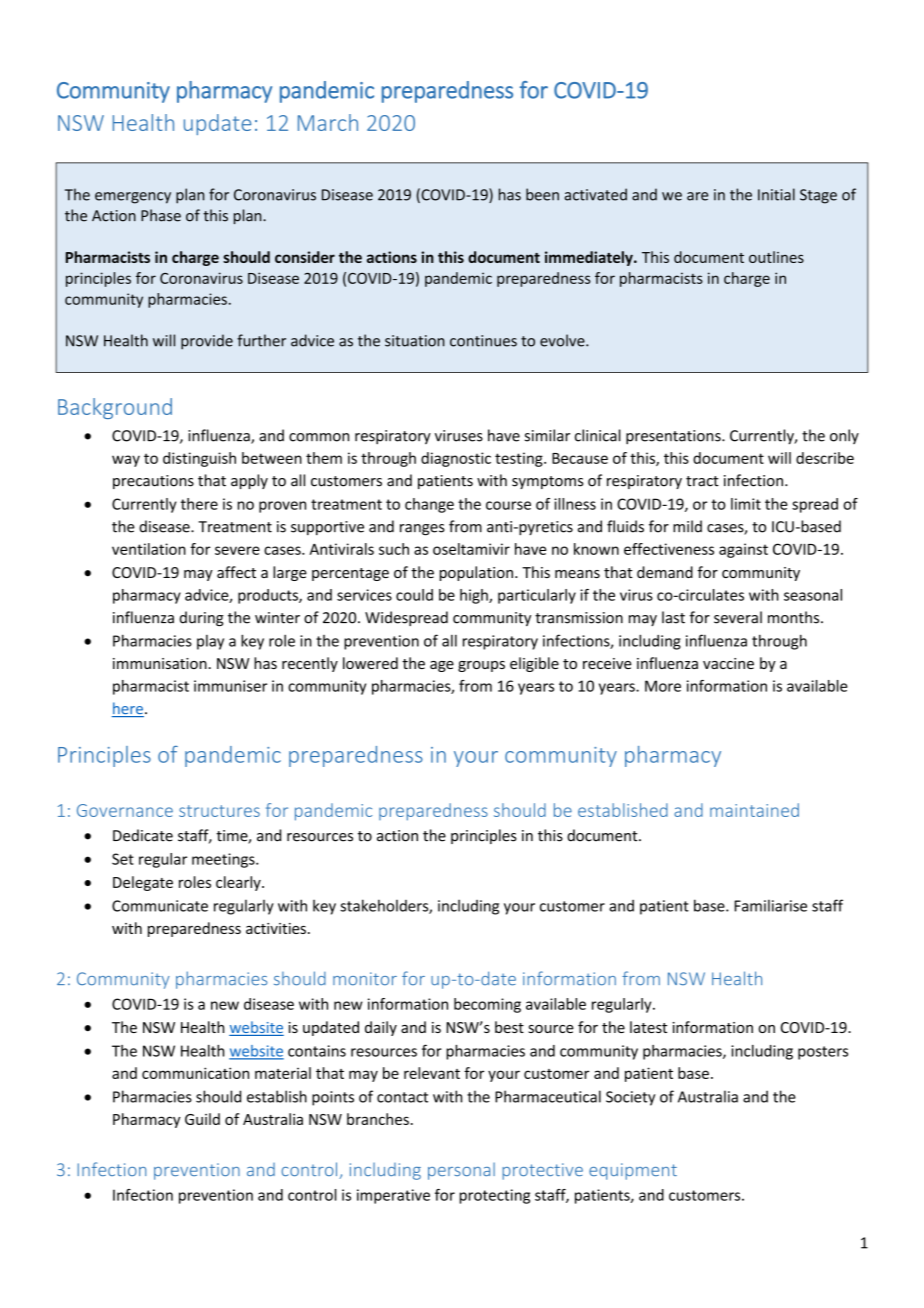 This screenshot has width=924, height=1308. What do you see at coordinates (746, 504) in the screenshot?
I see `limit` at bounding box center [746, 504].
